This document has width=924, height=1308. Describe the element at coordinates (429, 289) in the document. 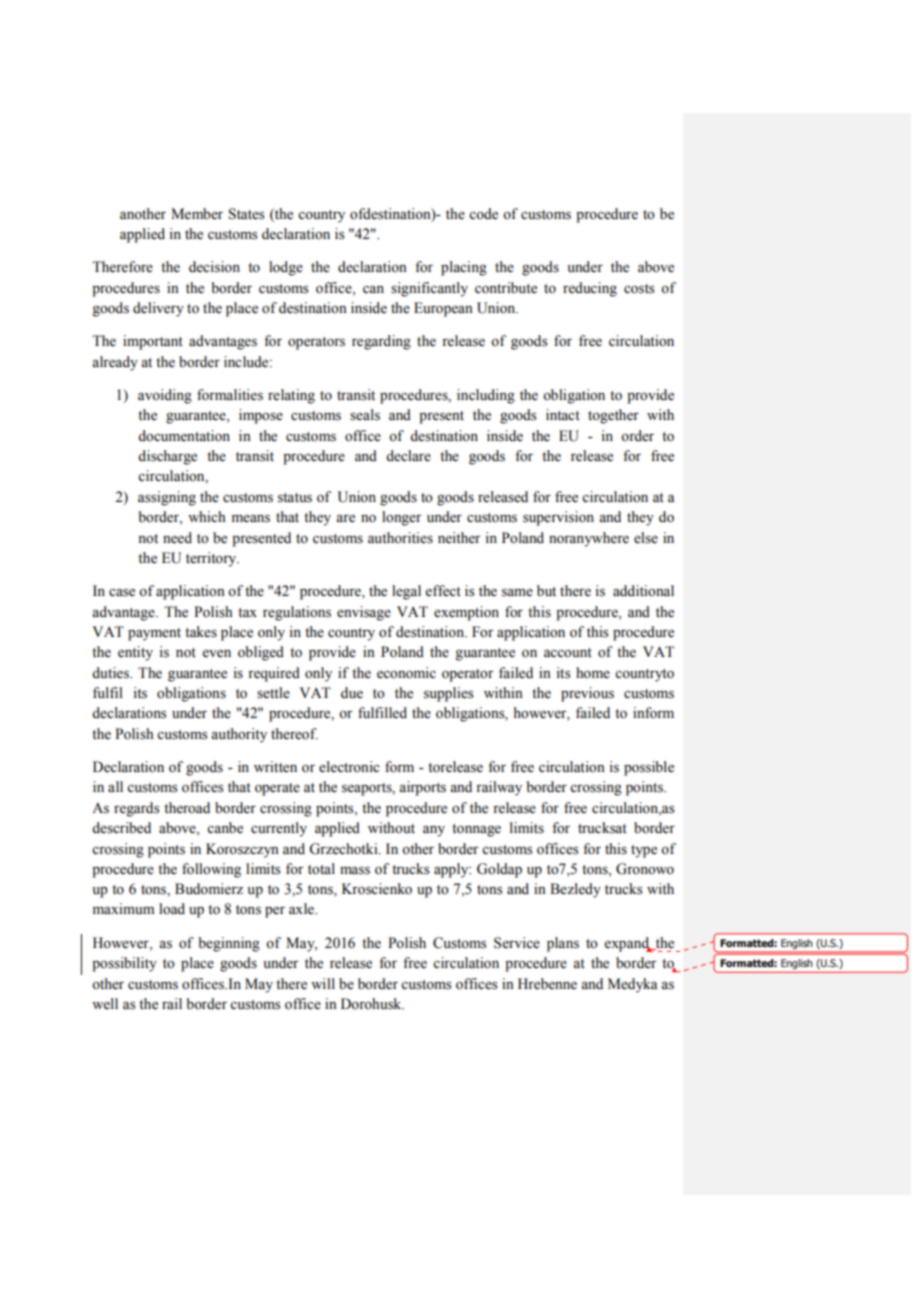

I see `significantly` at that location.
